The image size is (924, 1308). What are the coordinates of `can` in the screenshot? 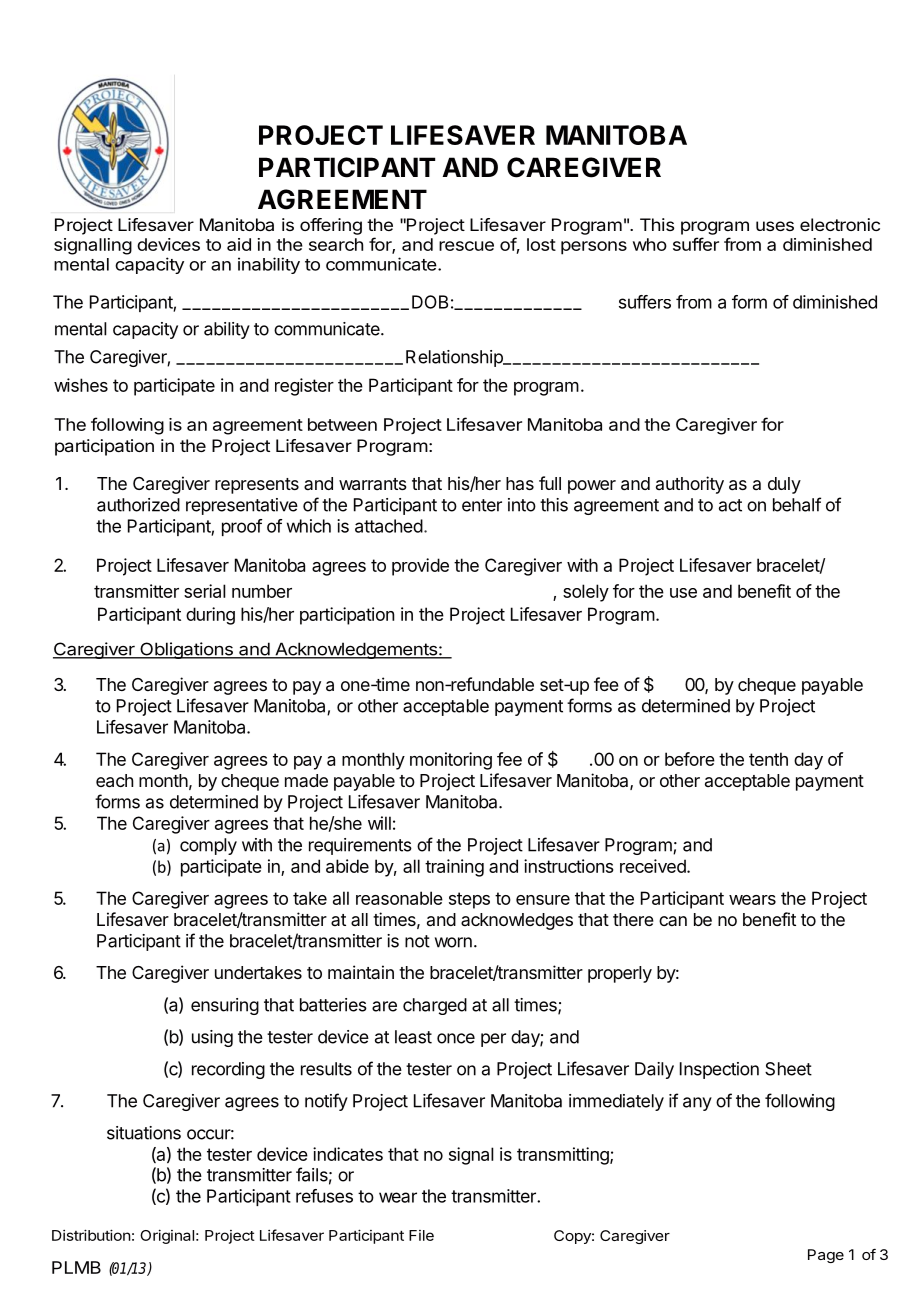 It's located at (673, 921).
